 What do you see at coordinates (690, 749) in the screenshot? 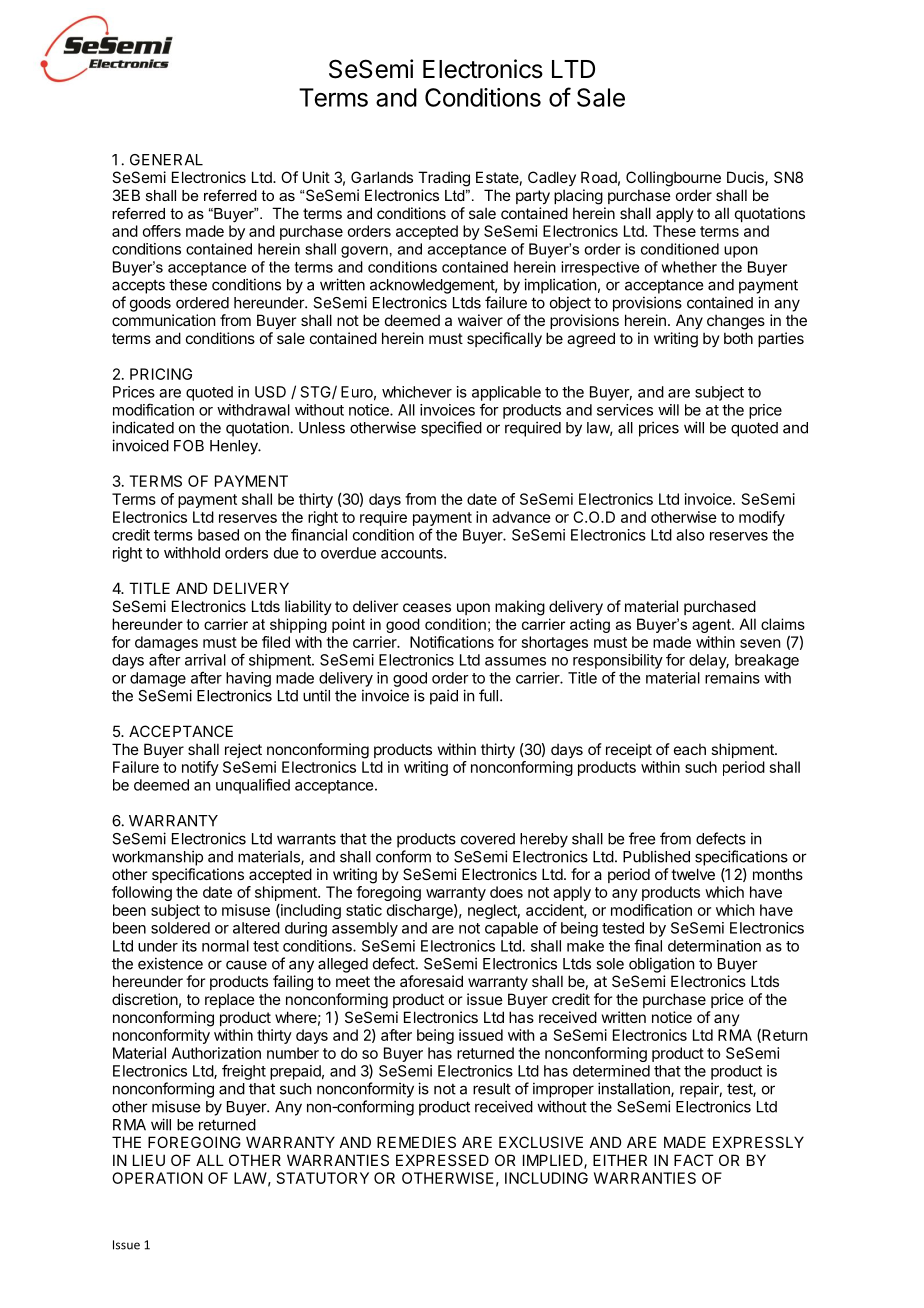
I see `each` at bounding box center [690, 749].
